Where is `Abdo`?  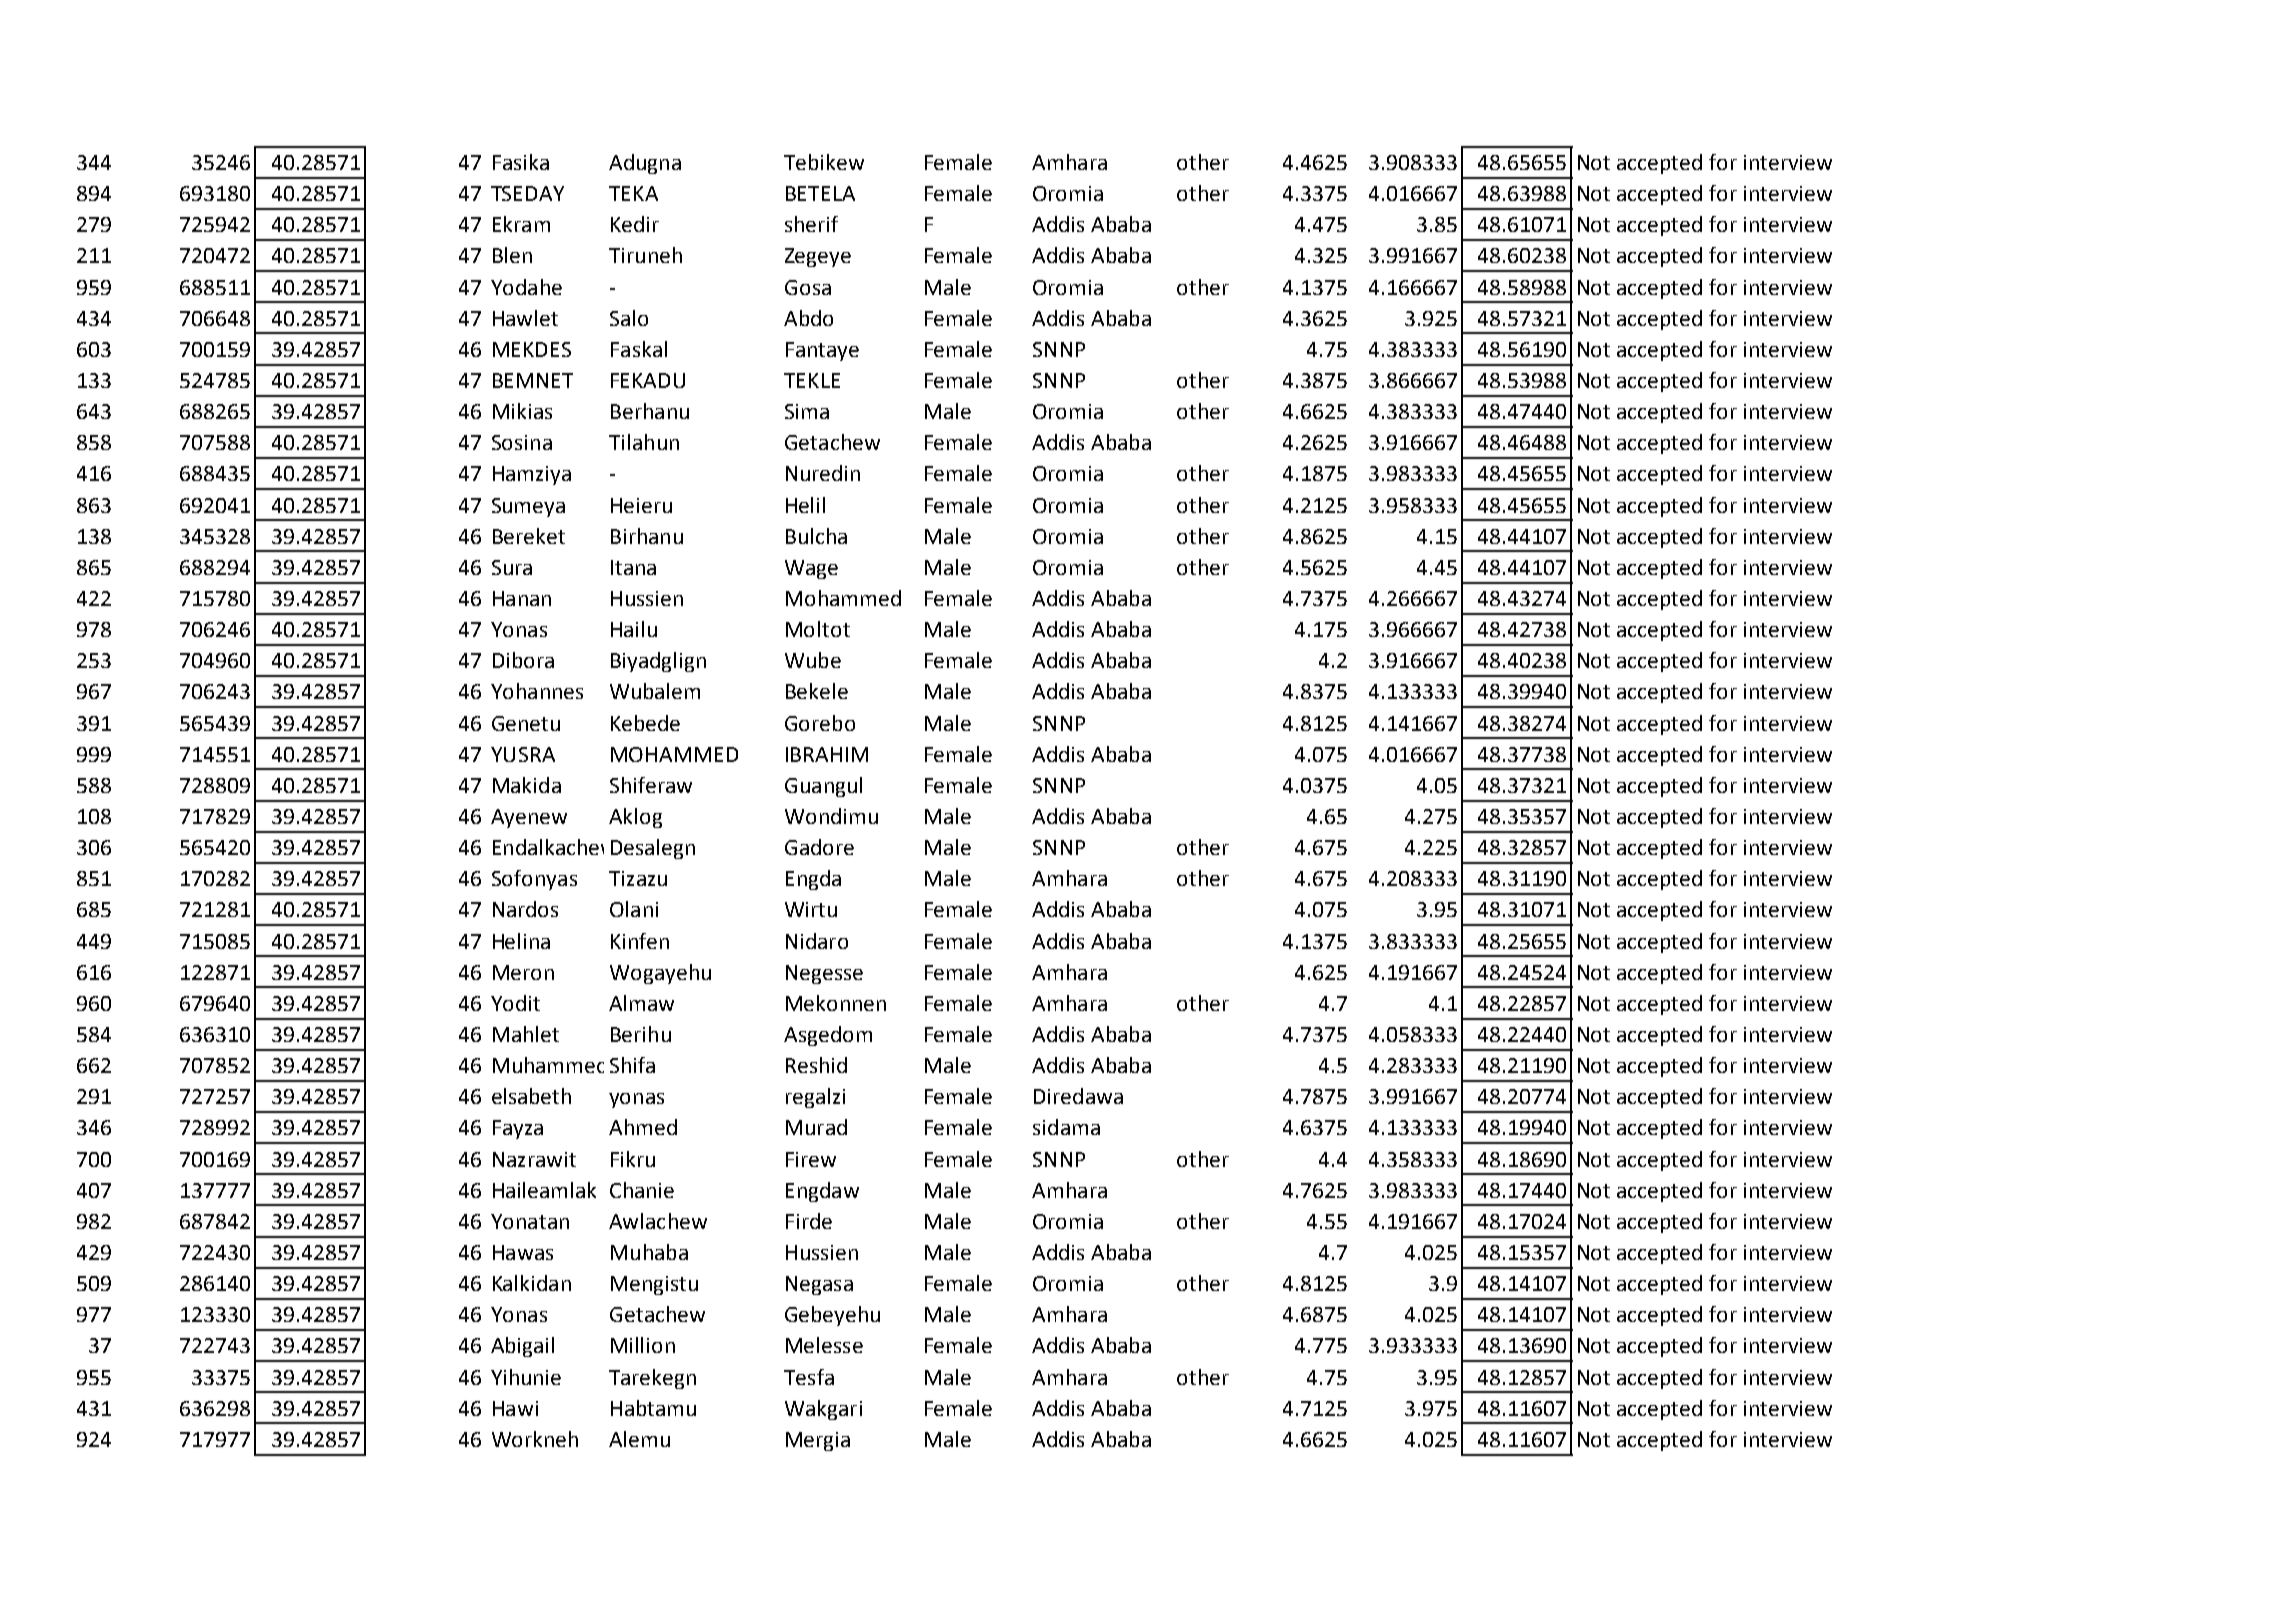
Abdo is located at coordinates (808, 318).
